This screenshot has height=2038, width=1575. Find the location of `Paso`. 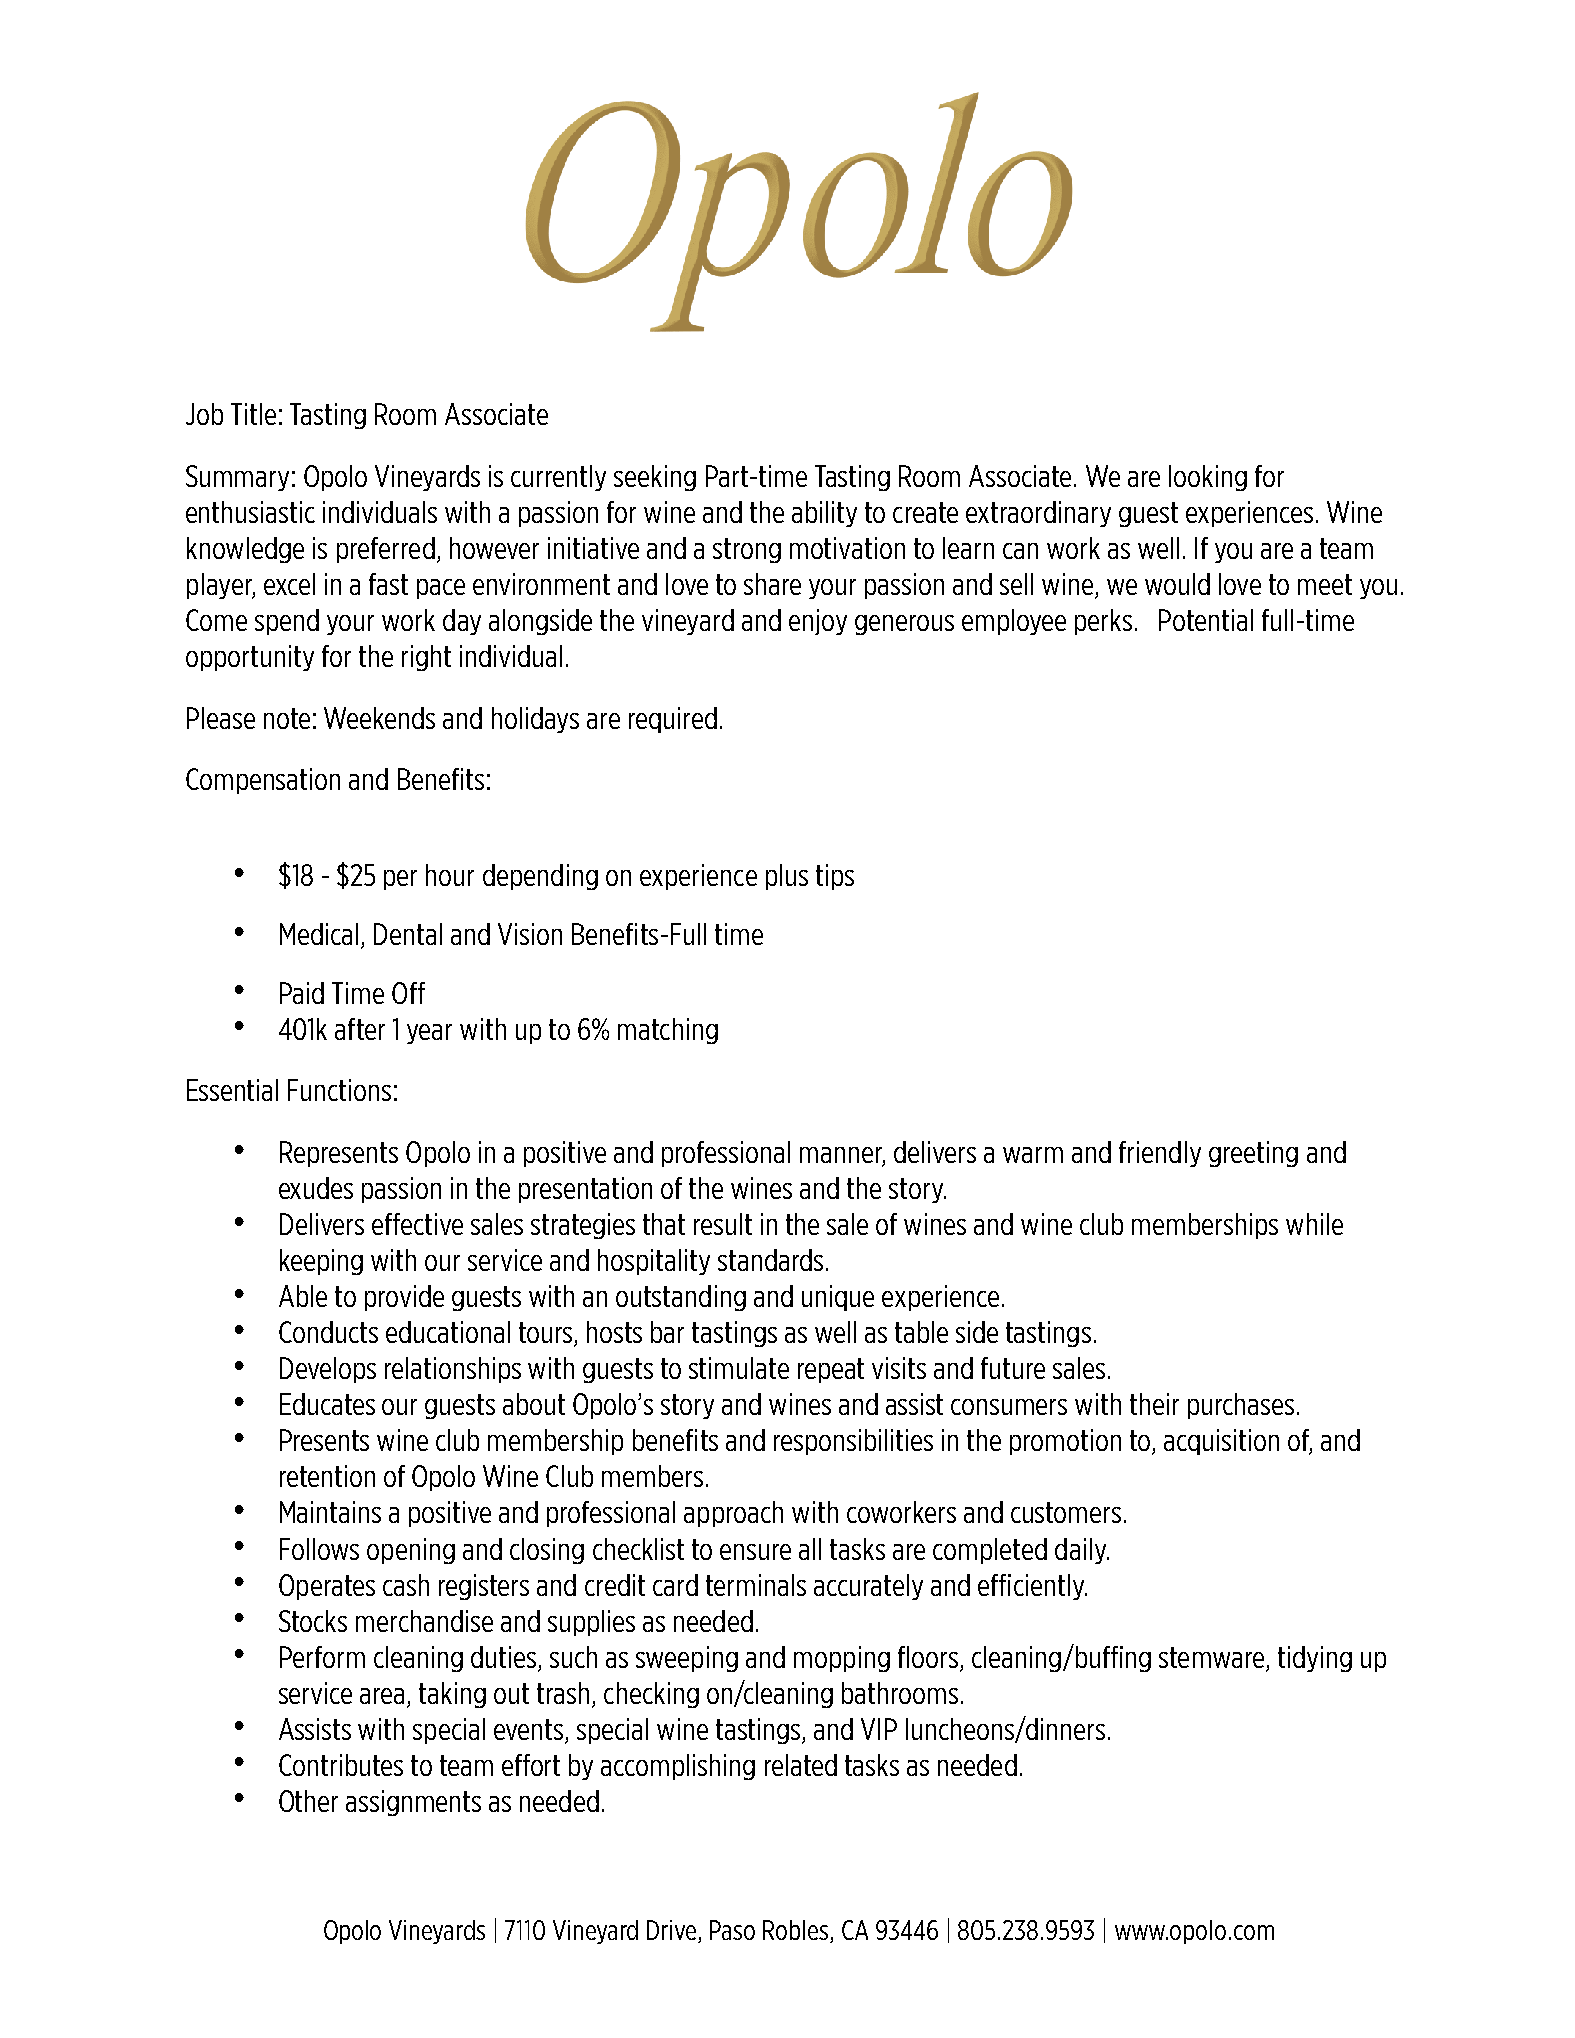

Paso is located at coordinates (732, 1930).
